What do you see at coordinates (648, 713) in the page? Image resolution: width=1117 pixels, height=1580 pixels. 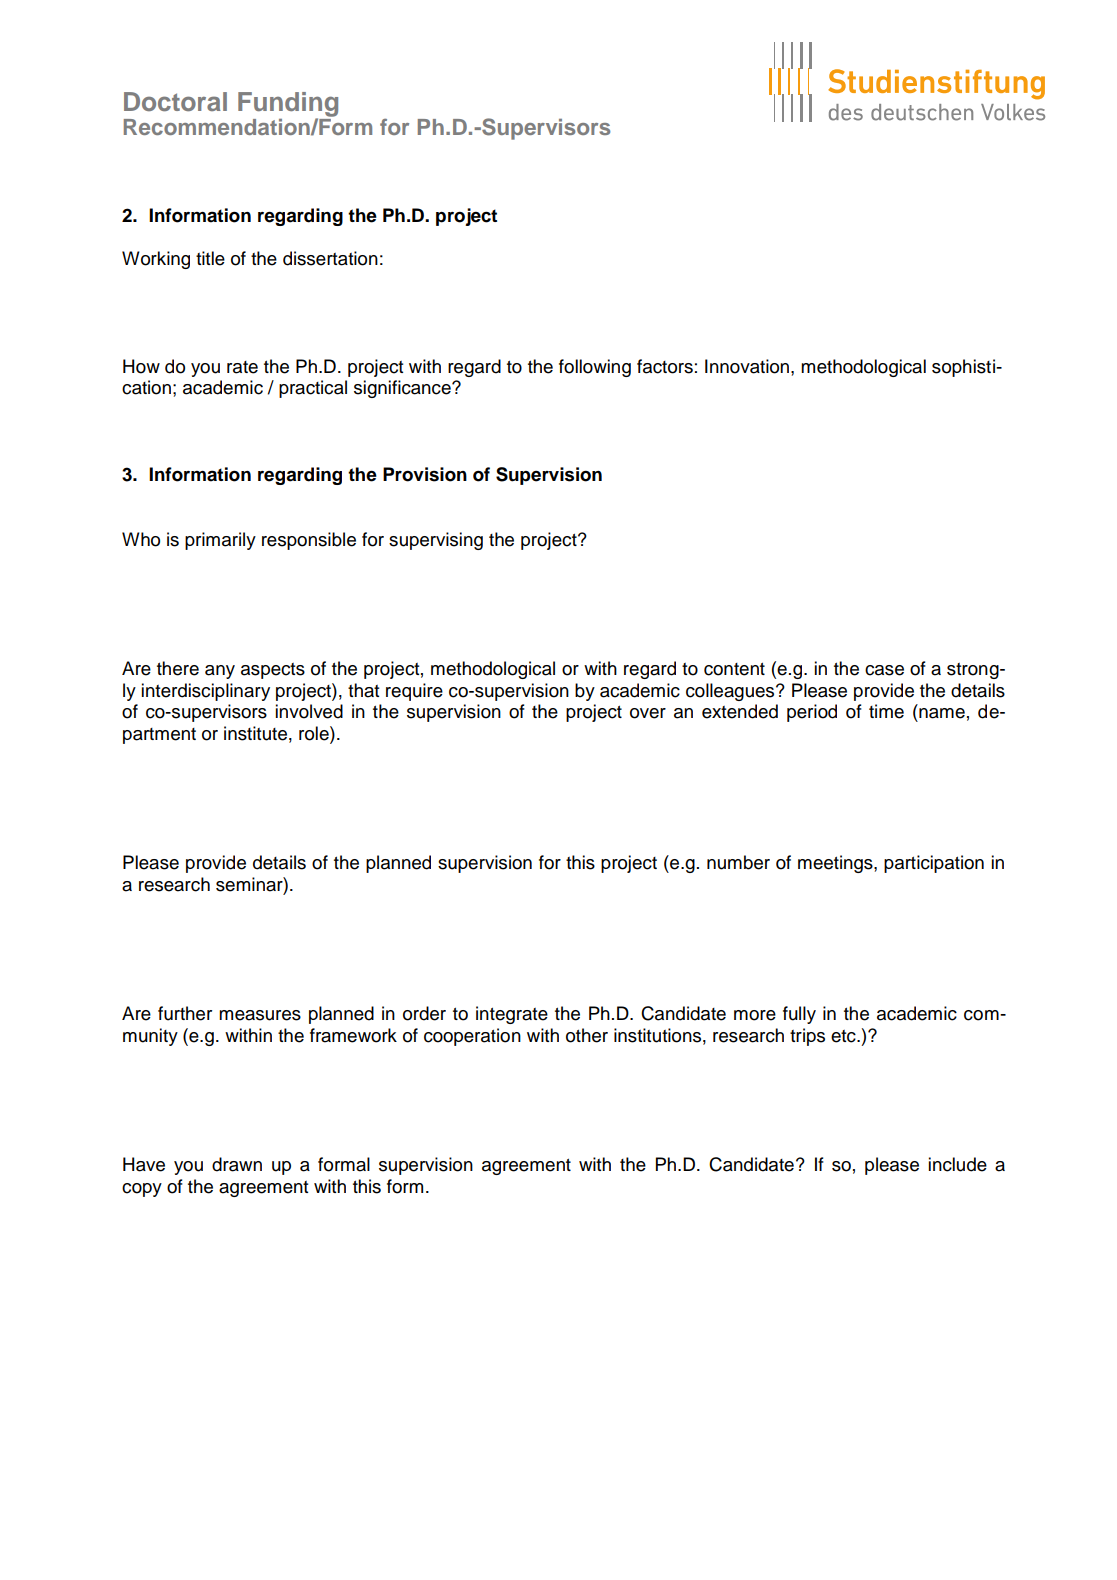 I see `over` at bounding box center [648, 713].
